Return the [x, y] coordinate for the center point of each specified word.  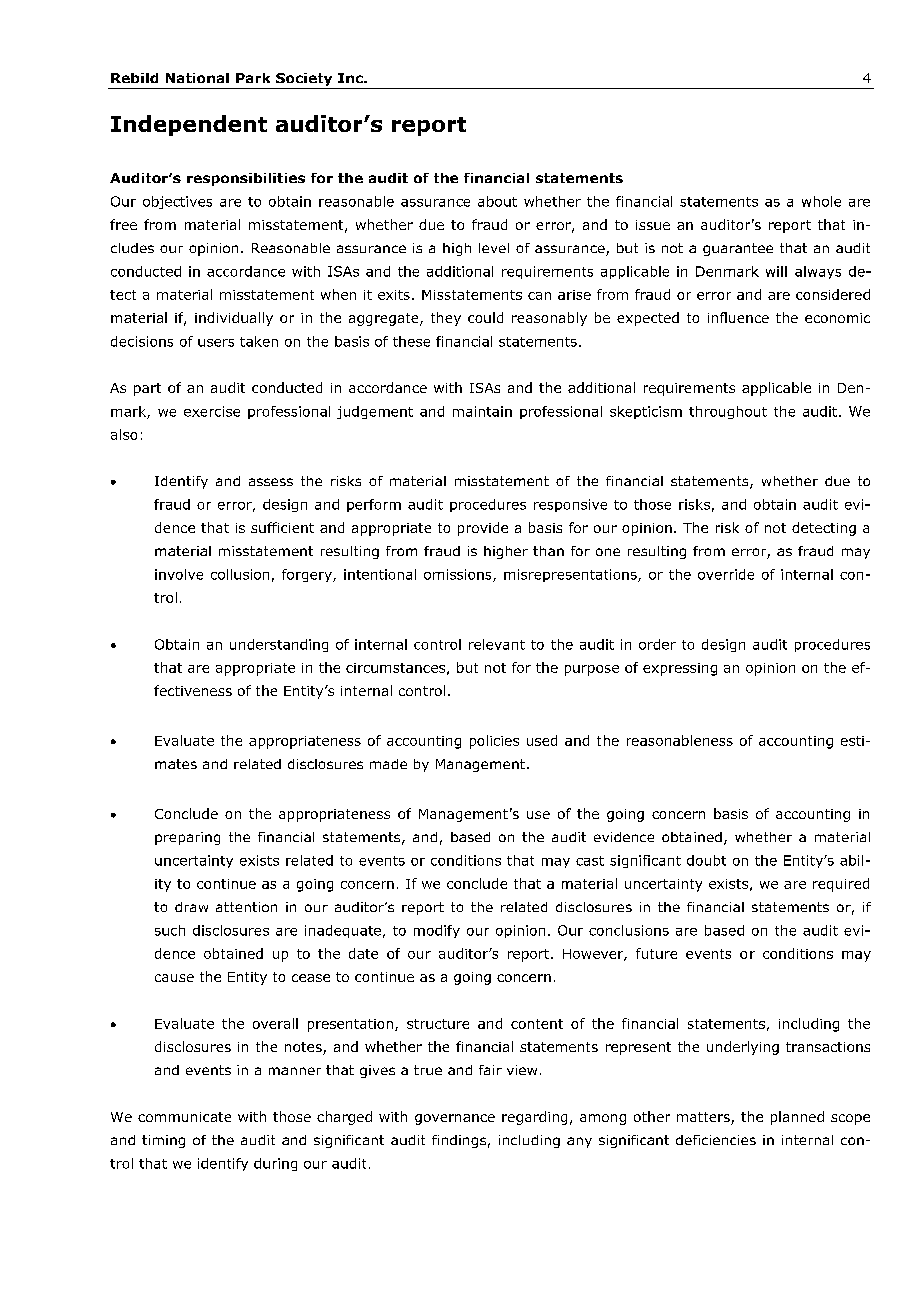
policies [494, 742]
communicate [184, 1117]
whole [821, 201]
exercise [212, 411]
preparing [187, 838]
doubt [706, 860]
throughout [728, 412]
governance [455, 1119]
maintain [482, 411]
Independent [189, 125]
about [497, 201]
